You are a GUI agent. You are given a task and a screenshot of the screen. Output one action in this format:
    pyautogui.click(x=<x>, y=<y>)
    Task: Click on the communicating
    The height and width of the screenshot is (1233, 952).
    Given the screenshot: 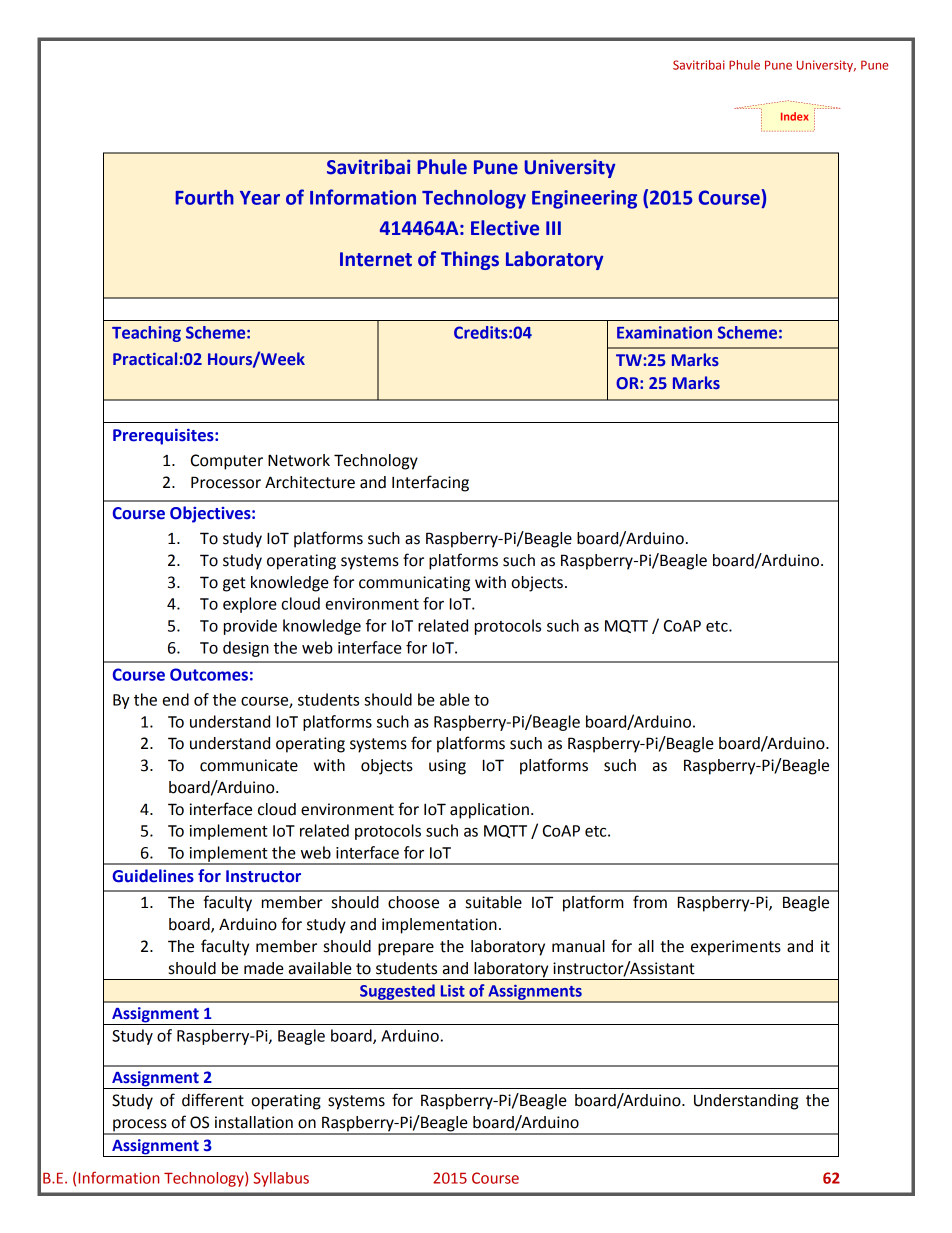 What is the action you would take?
    pyautogui.click(x=414, y=584)
